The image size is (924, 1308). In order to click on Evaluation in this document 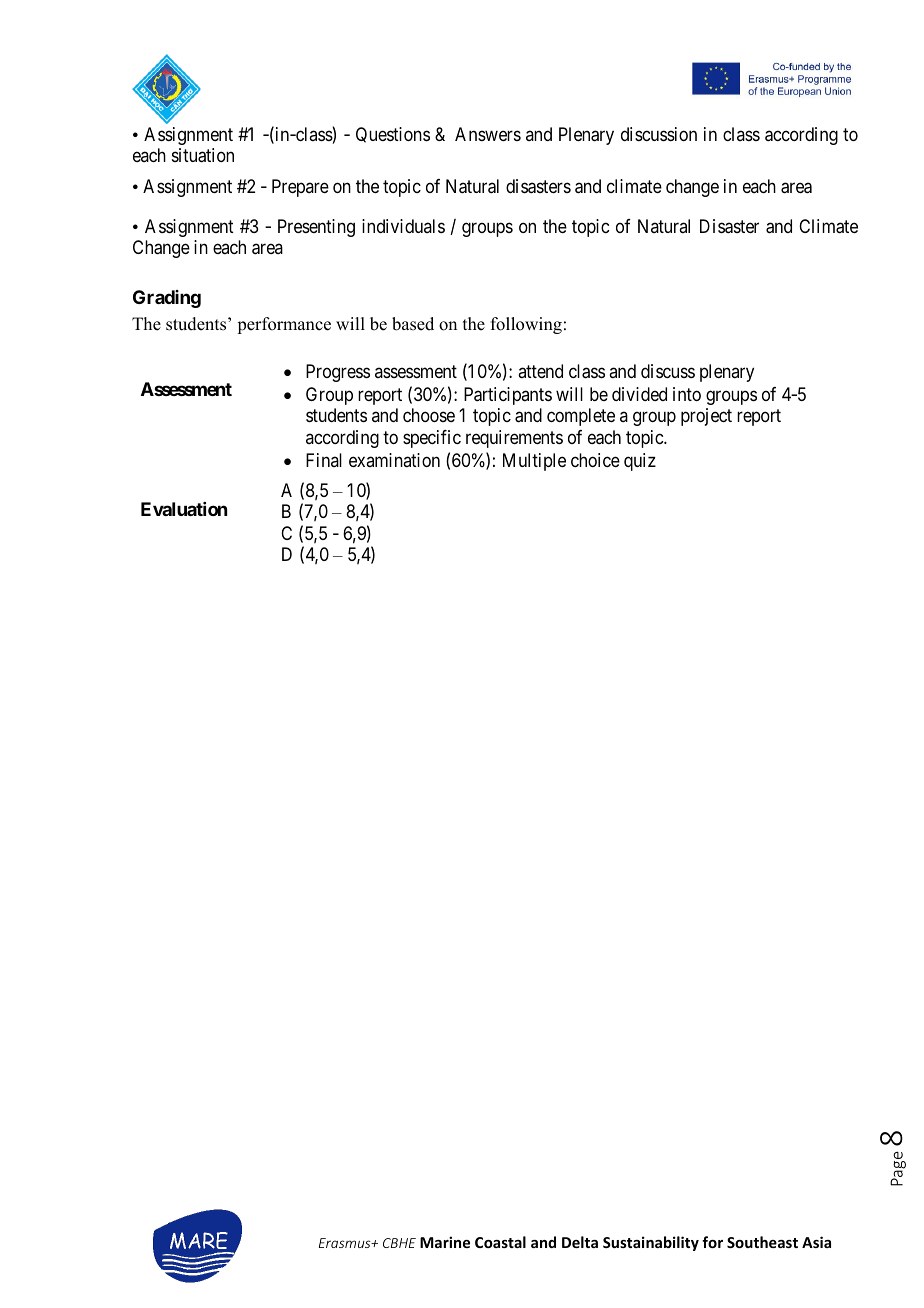, I will do `click(184, 509)`.
